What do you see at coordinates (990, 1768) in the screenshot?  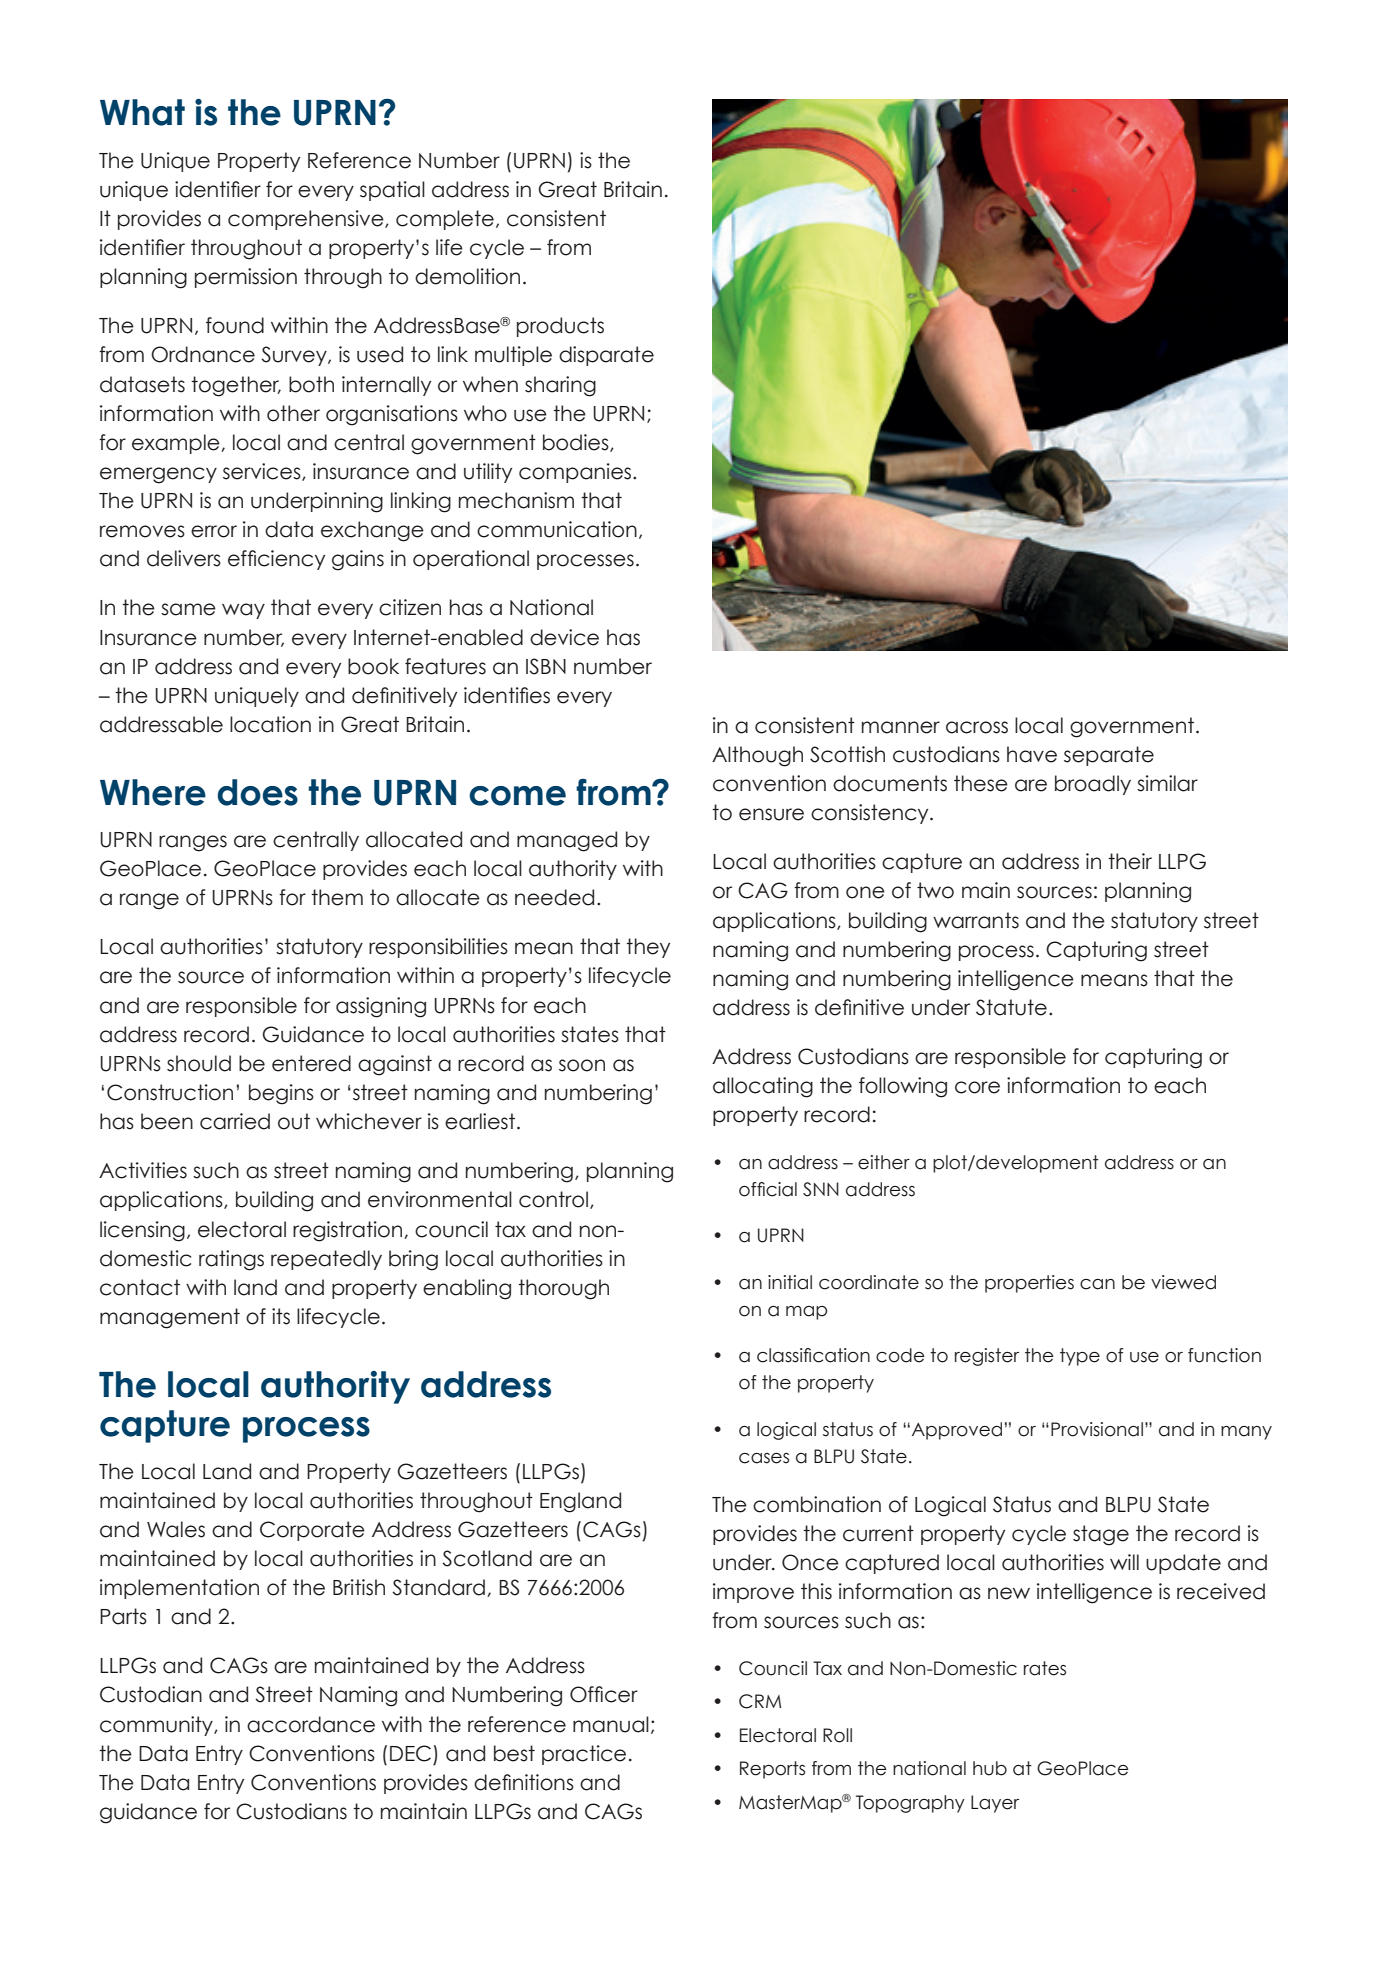 I see `hub` at bounding box center [990, 1768].
